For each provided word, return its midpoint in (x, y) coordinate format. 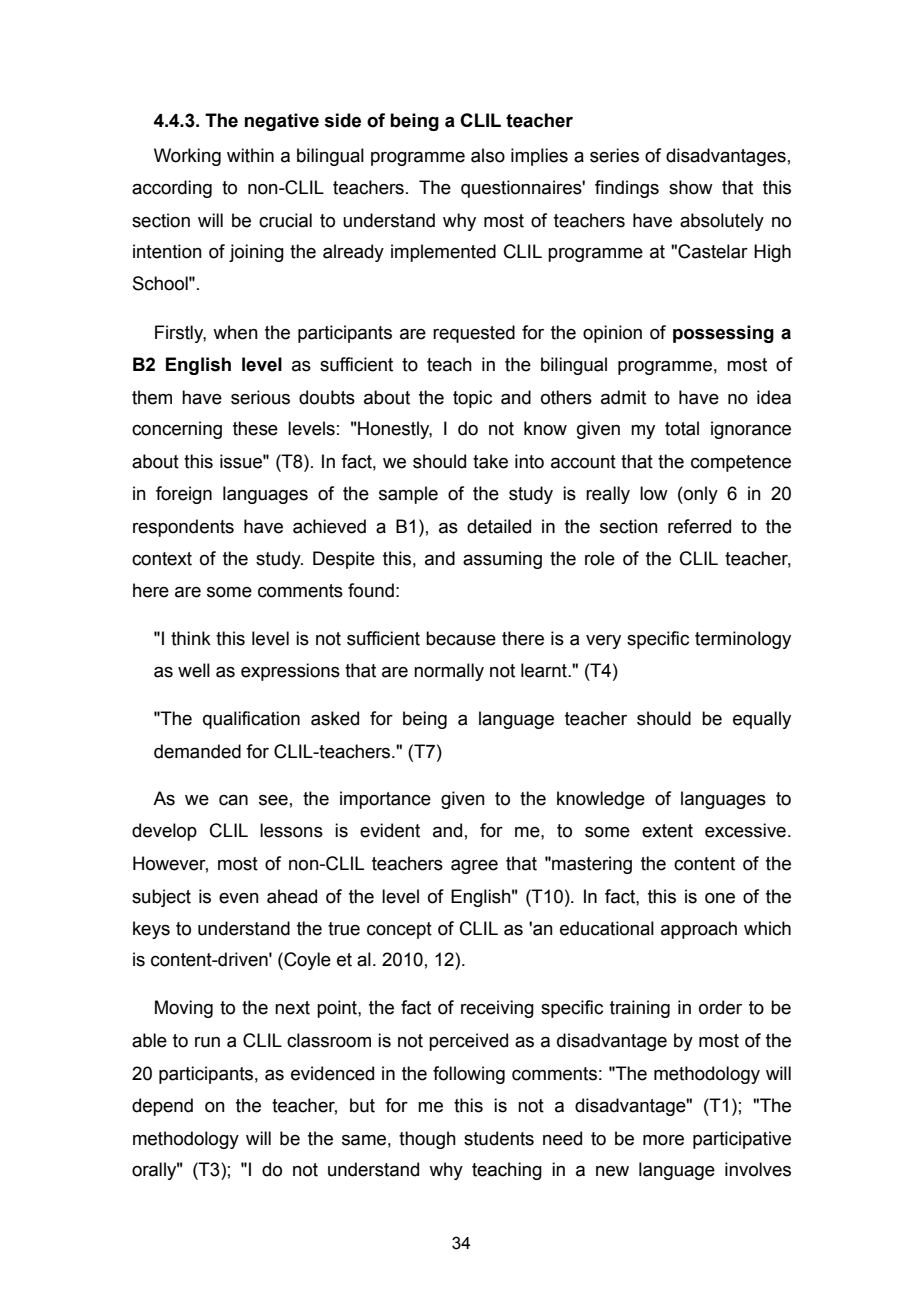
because (461, 638)
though (427, 1140)
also (488, 155)
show (691, 187)
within (250, 155)
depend (162, 1107)
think (191, 638)
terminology (743, 640)
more (663, 1140)
